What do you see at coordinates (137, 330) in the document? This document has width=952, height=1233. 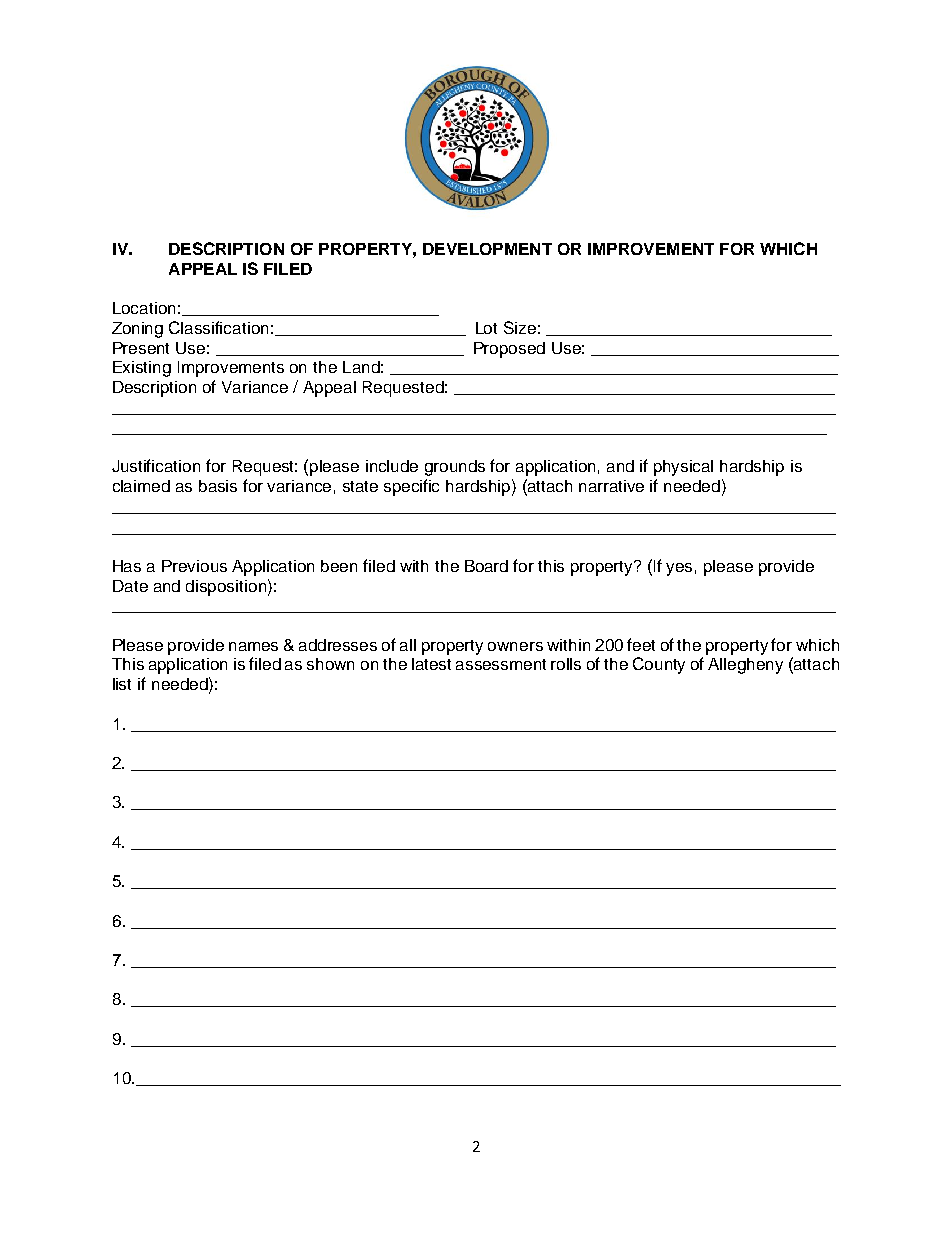 I see `Zoning` at bounding box center [137, 330].
